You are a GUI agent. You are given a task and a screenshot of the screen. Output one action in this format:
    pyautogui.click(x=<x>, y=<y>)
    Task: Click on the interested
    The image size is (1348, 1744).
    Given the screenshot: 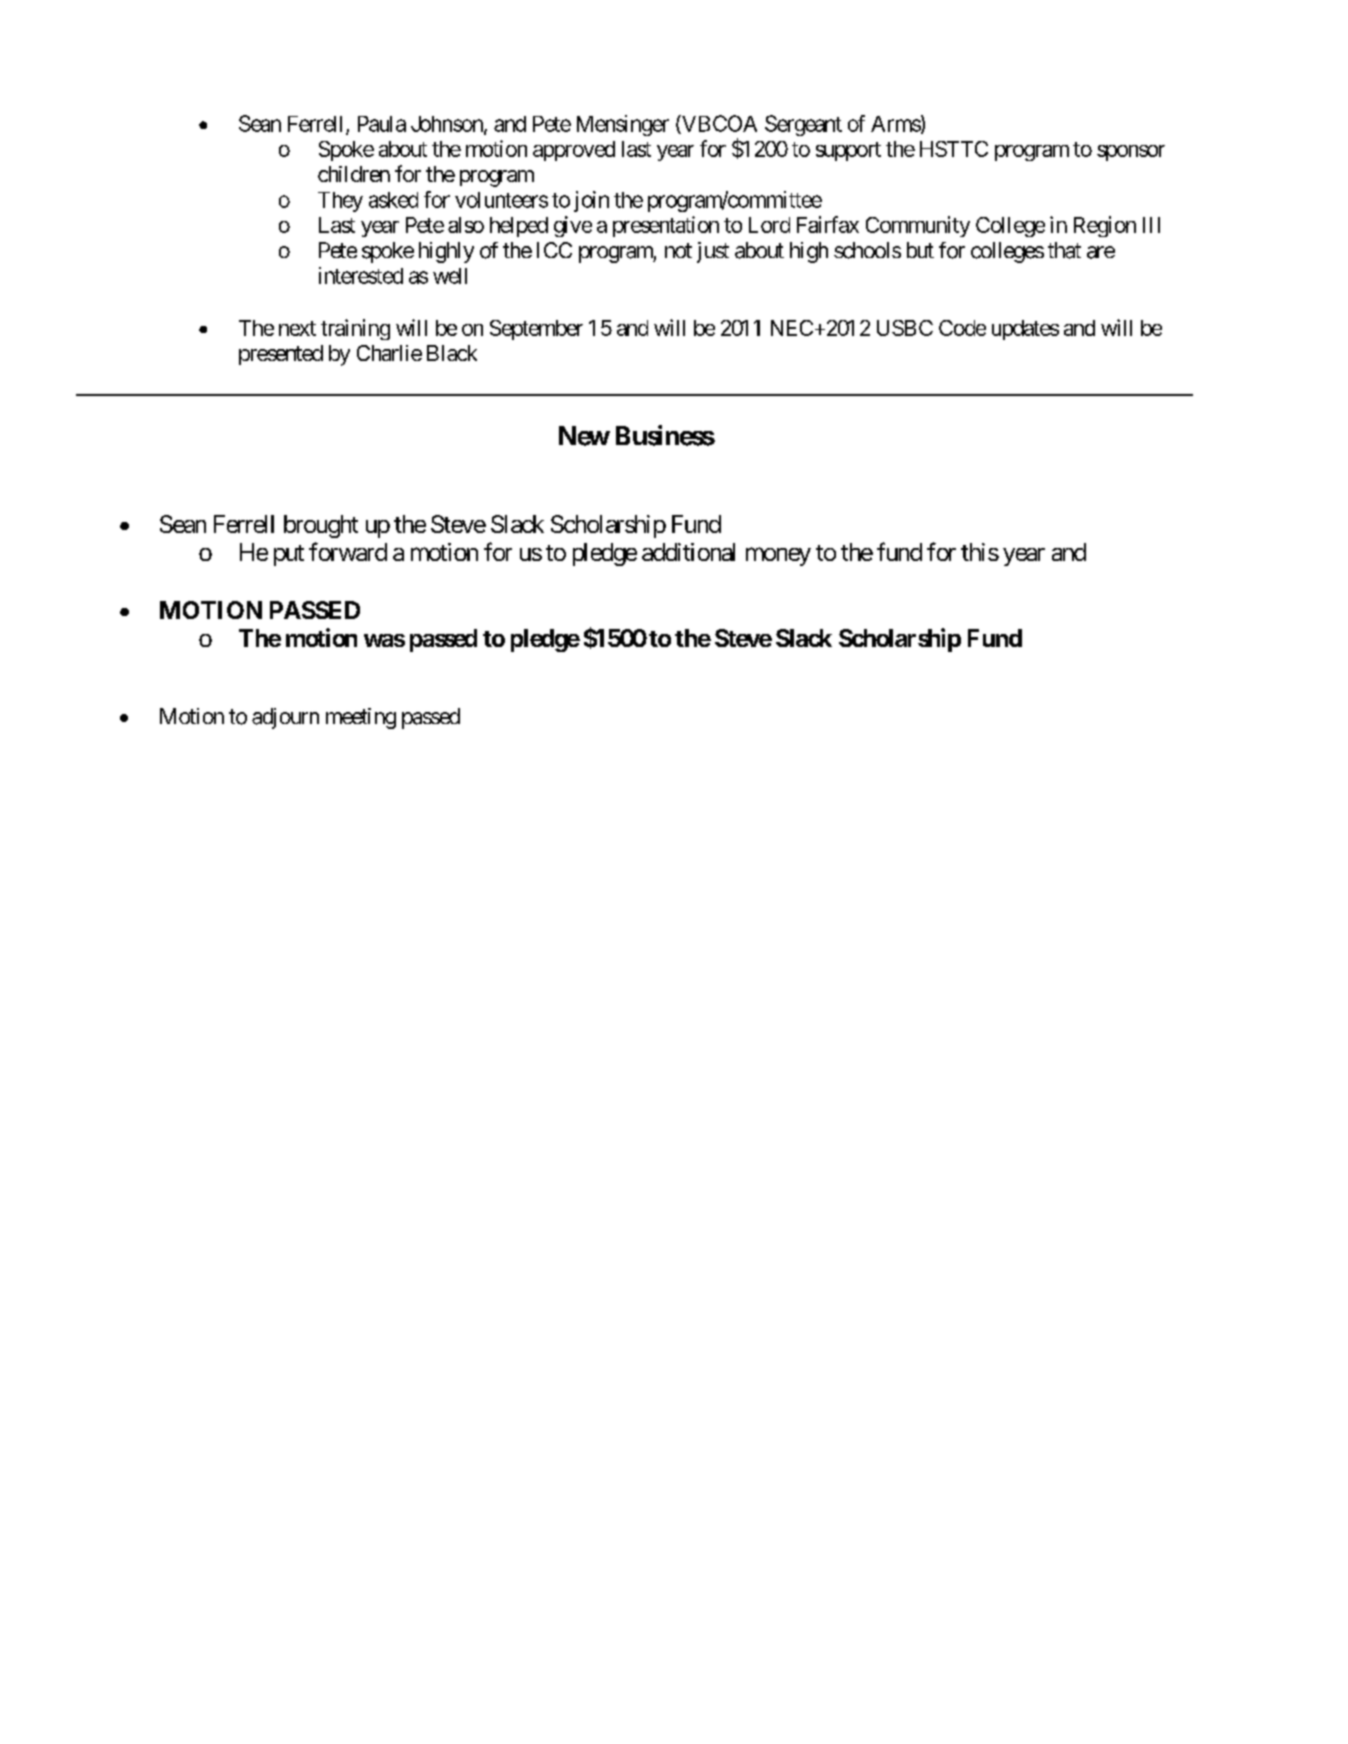 What is the action you would take?
    pyautogui.click(x=361, y=275)
